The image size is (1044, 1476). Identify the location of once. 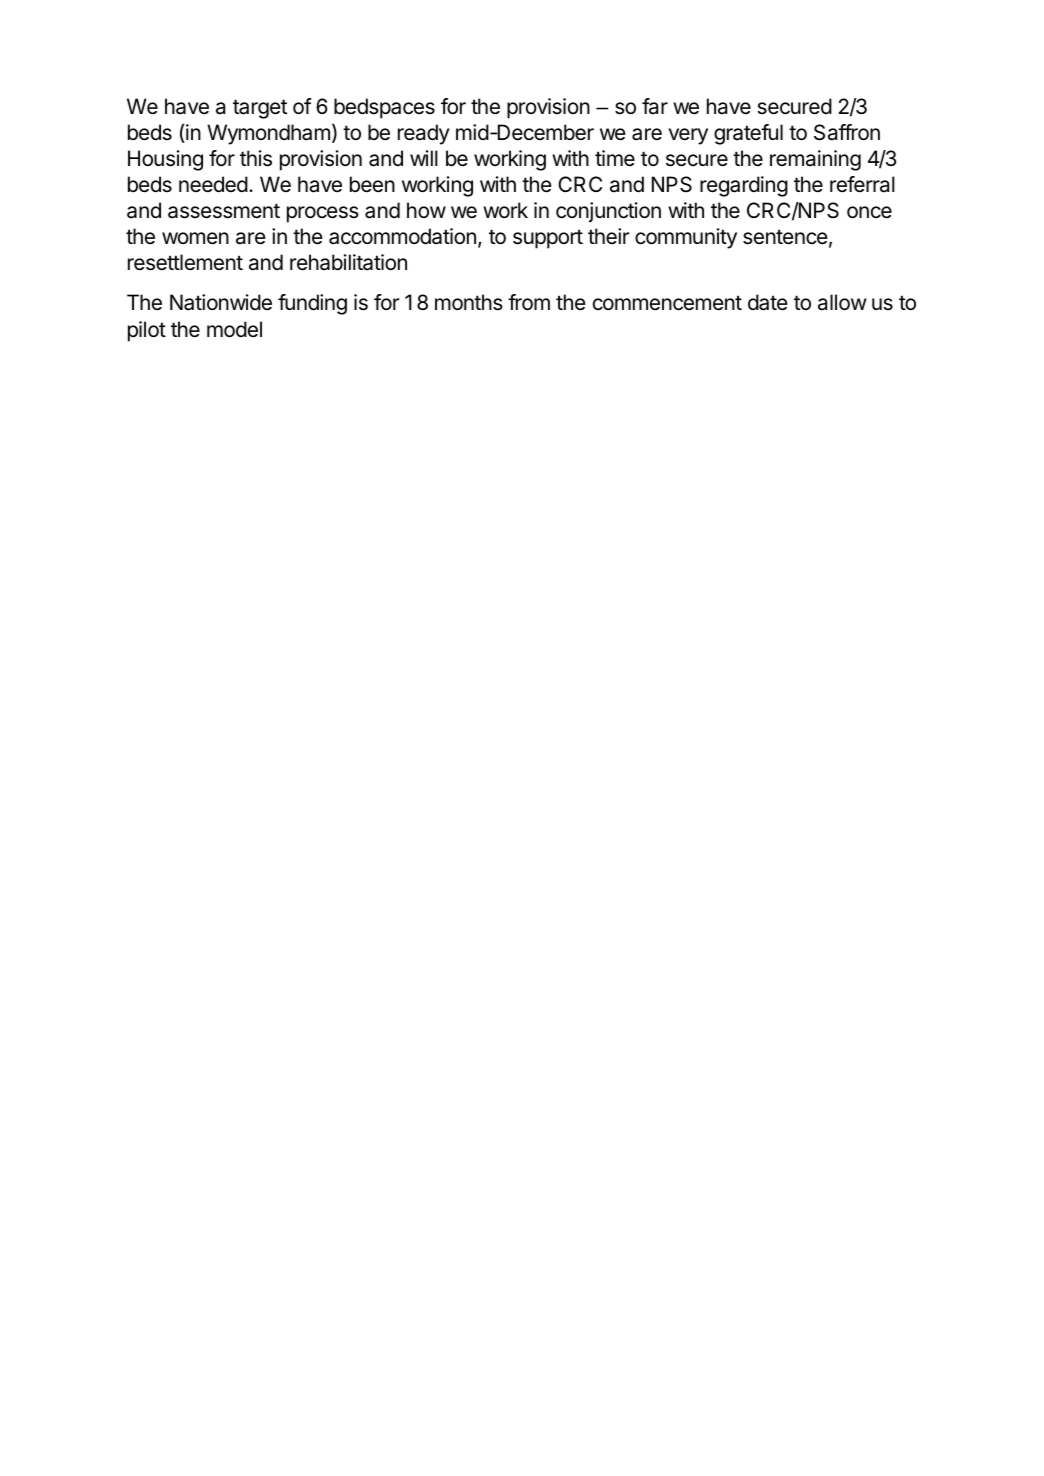
(869, 212).
